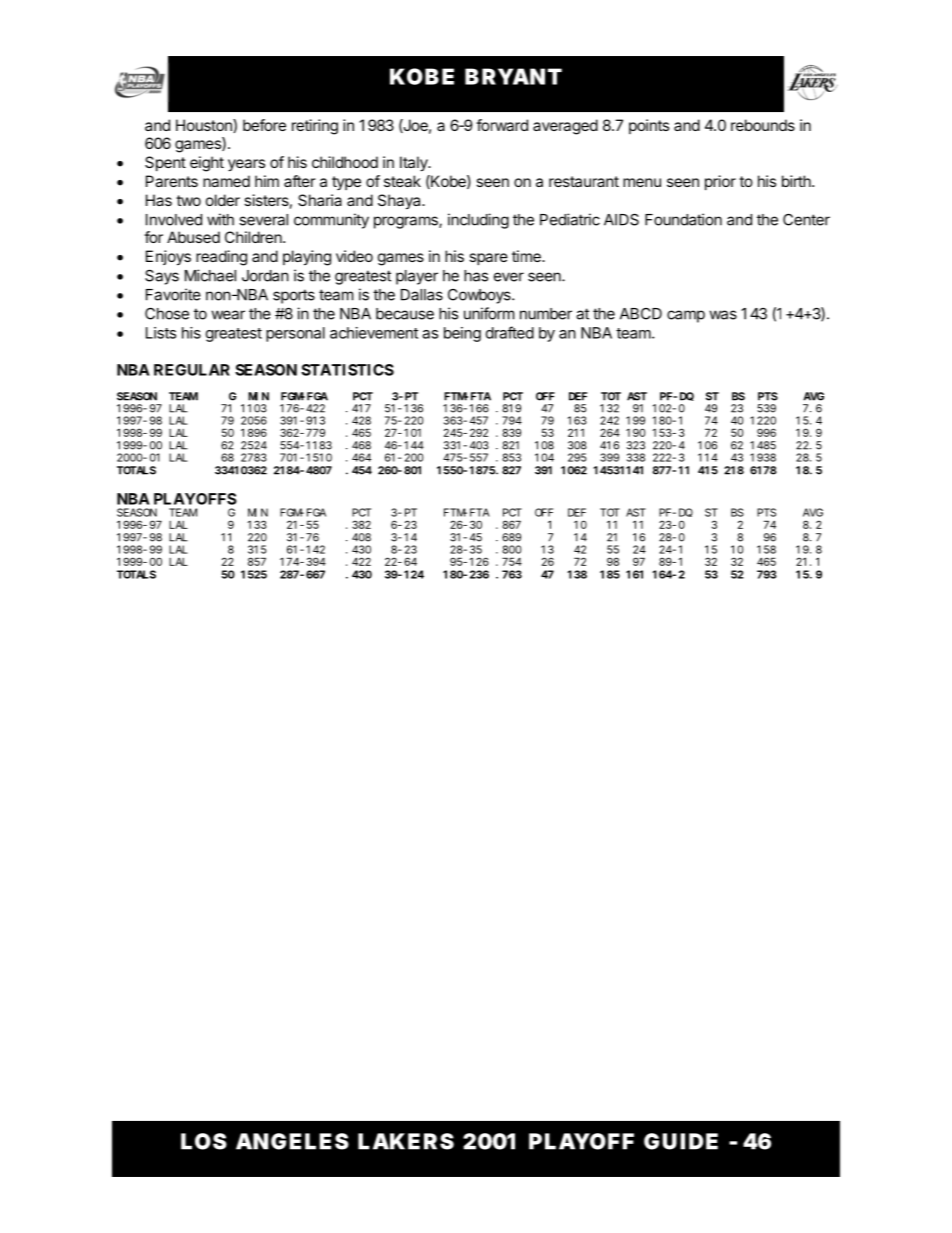 The height and width of the screenshot is (1233, 952). I want to click on forward, so click(502, 125).
